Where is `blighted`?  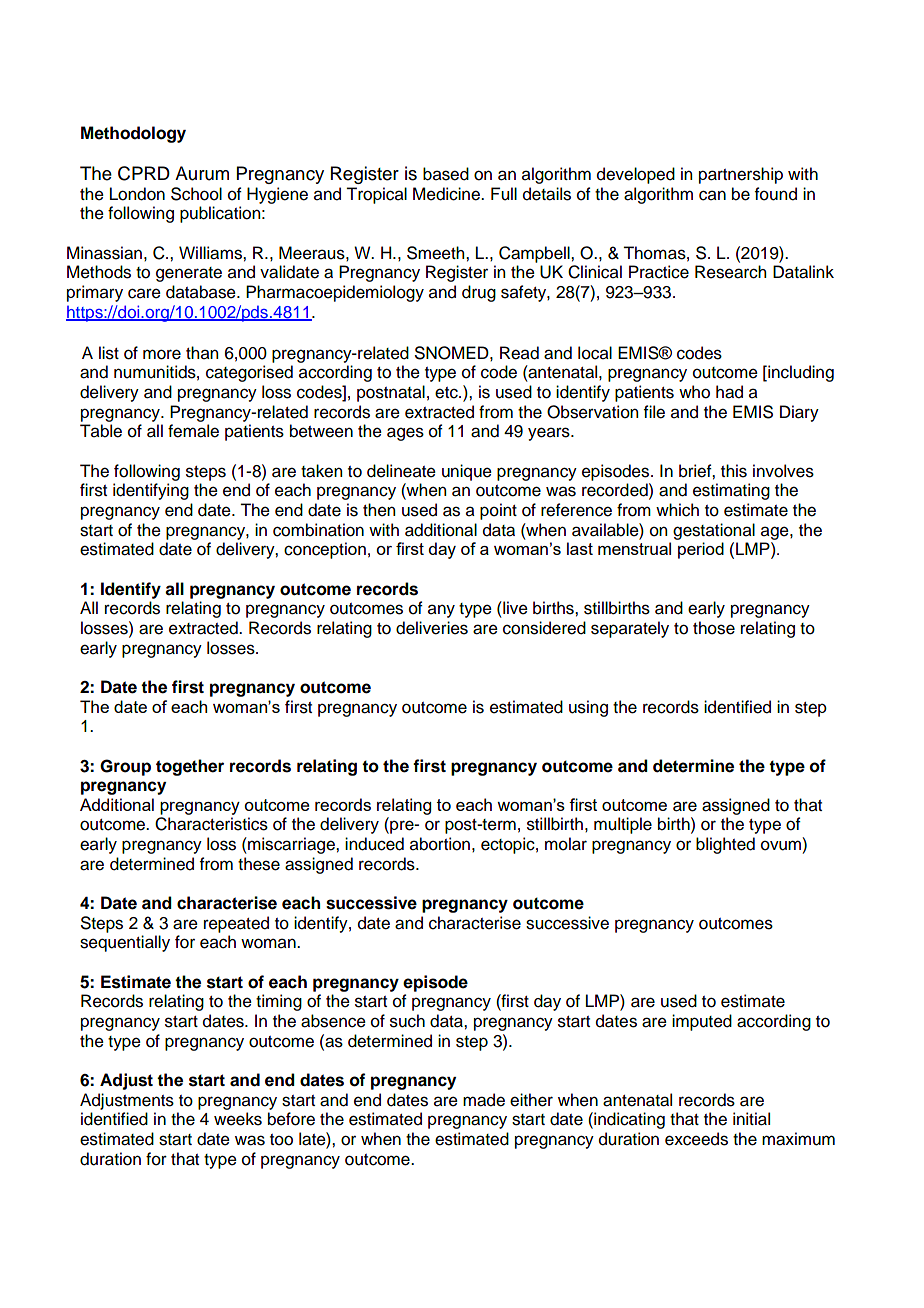
blighted is located at coordinates (725, 845).
